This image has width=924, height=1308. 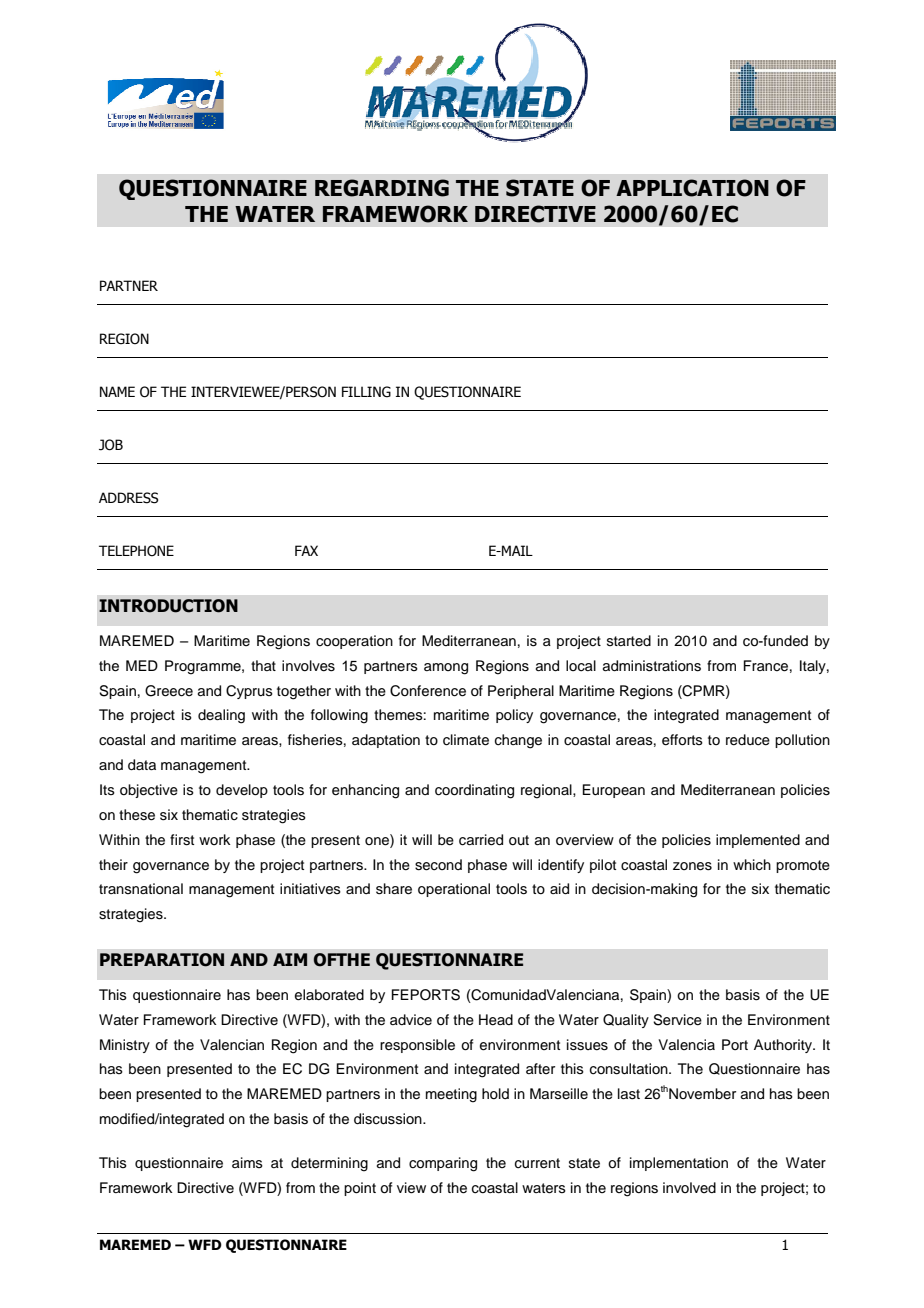 What do you see at coordinates (366, 392) in the image?
I see `FILLING` at bounding box center [366, 392].
